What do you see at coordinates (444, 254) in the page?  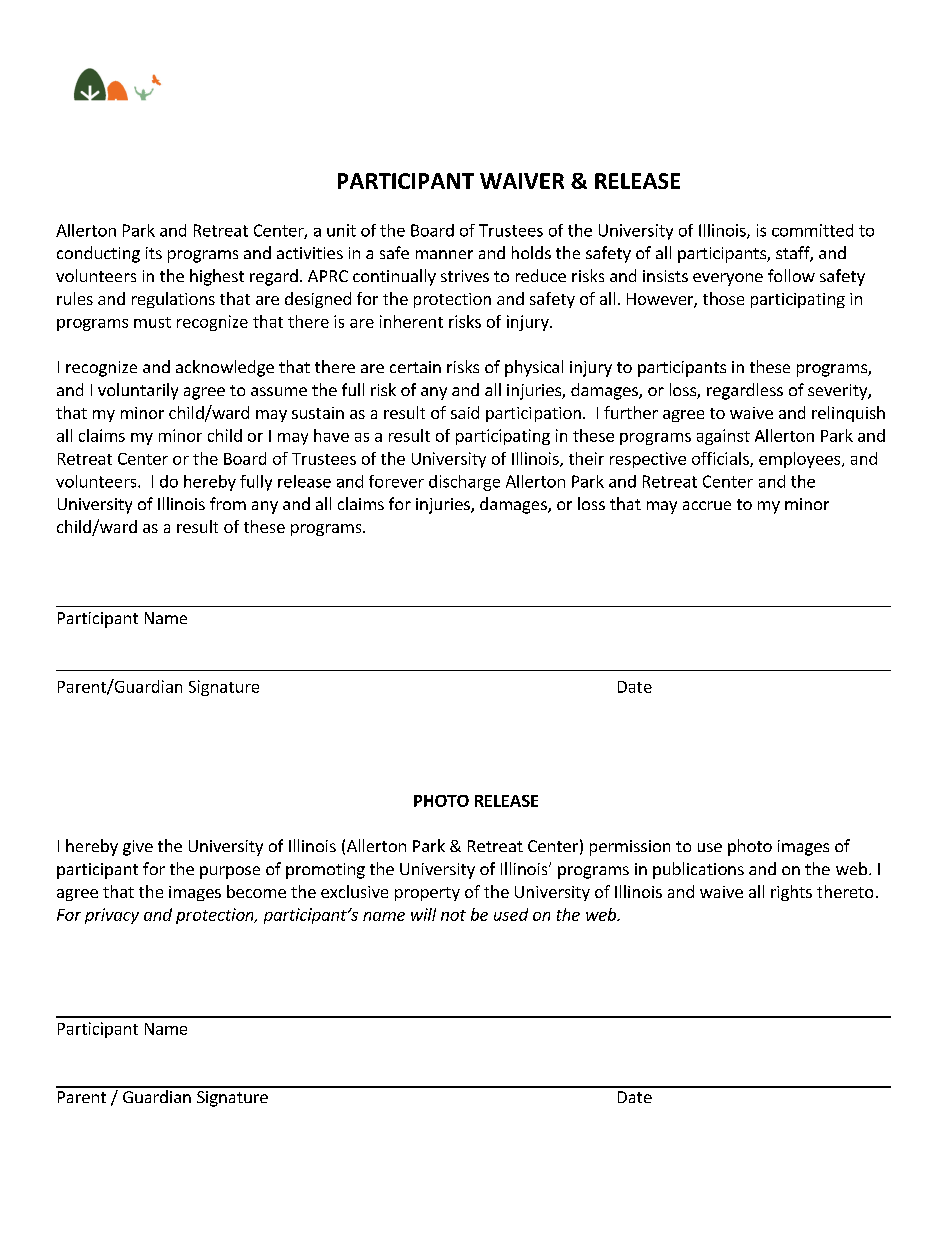 I see `manner` at bounding box center [444, 254].
